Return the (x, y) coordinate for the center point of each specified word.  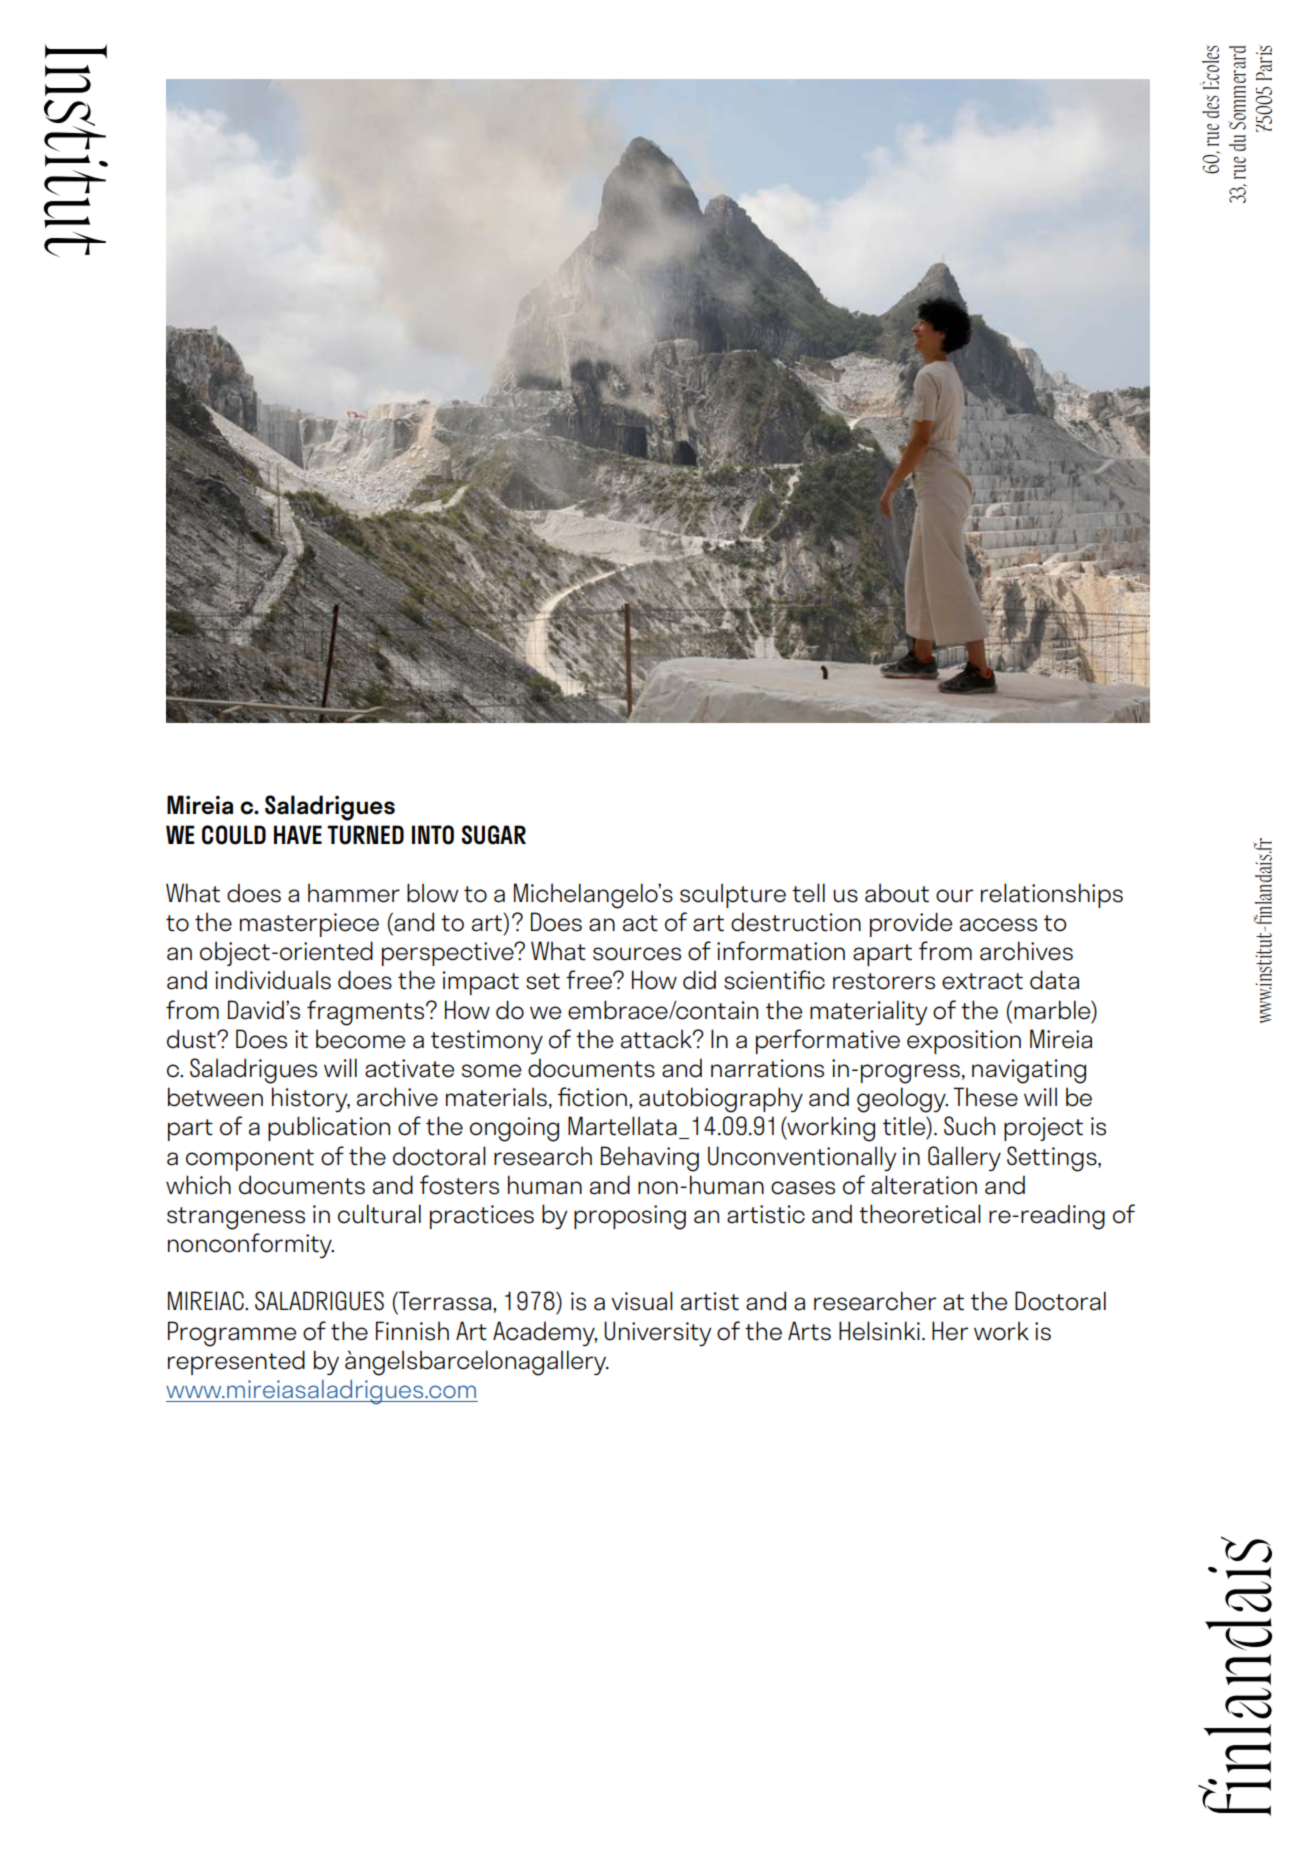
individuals (273, 980)
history (311, 1099)
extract (982, 981)
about (897, 893)
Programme (232, 1334)
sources (637, 954)
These (985, 1097)
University (658, 1333)
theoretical (920, 1214)
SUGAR (494, 835)
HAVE (298, 834)
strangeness (236, 1218)
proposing (630, 1217)
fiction (592, 1097)
